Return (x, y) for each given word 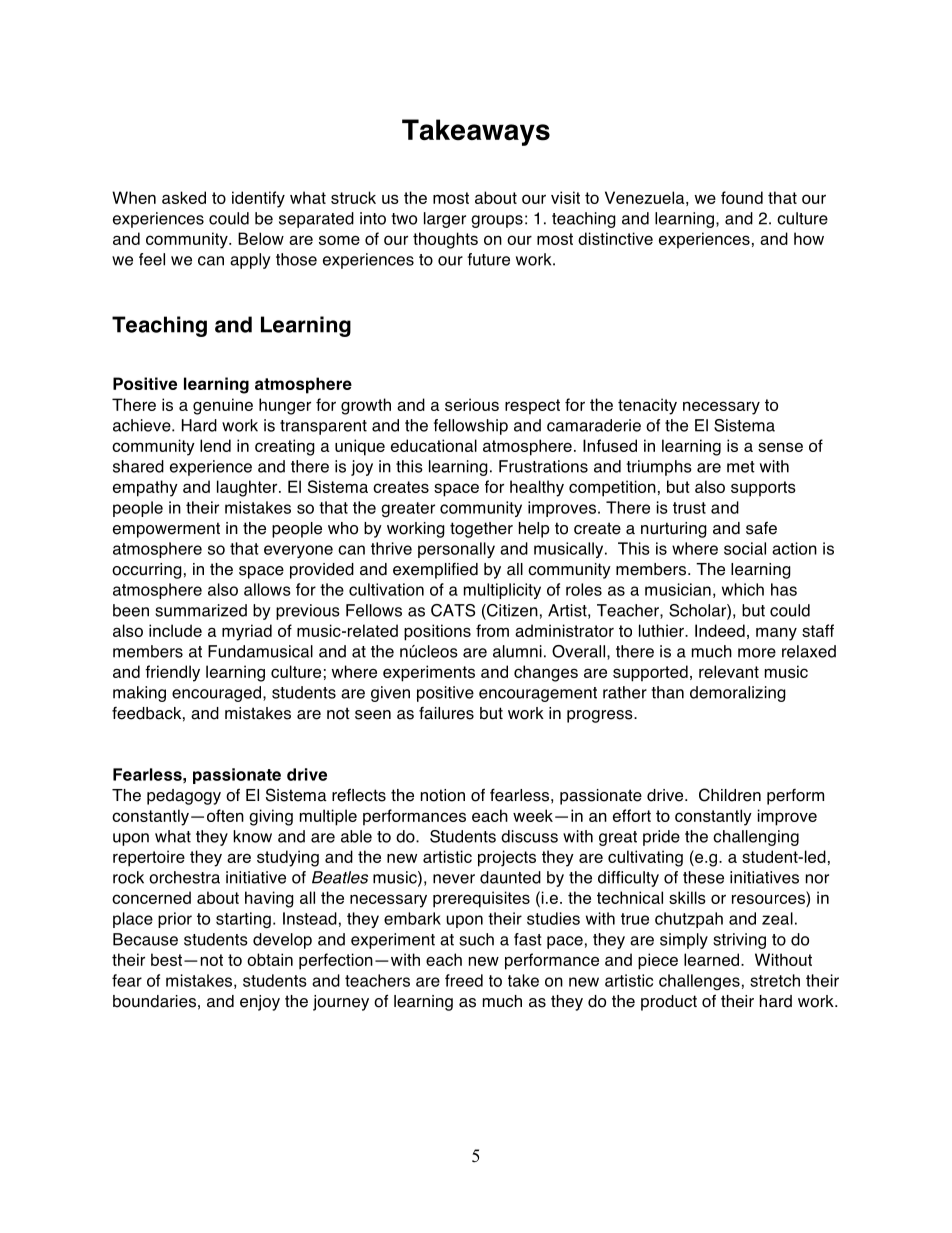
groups (497, 221)
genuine (223, 406)
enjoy (260, 1003)
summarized (201, 610)
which (743, 589)
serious (472, 404)
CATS (453, 610)
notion (443, 795)
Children (730, 795)
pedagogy (184, 797)
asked (184, 197)
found (742, 197)
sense (780, 447)
